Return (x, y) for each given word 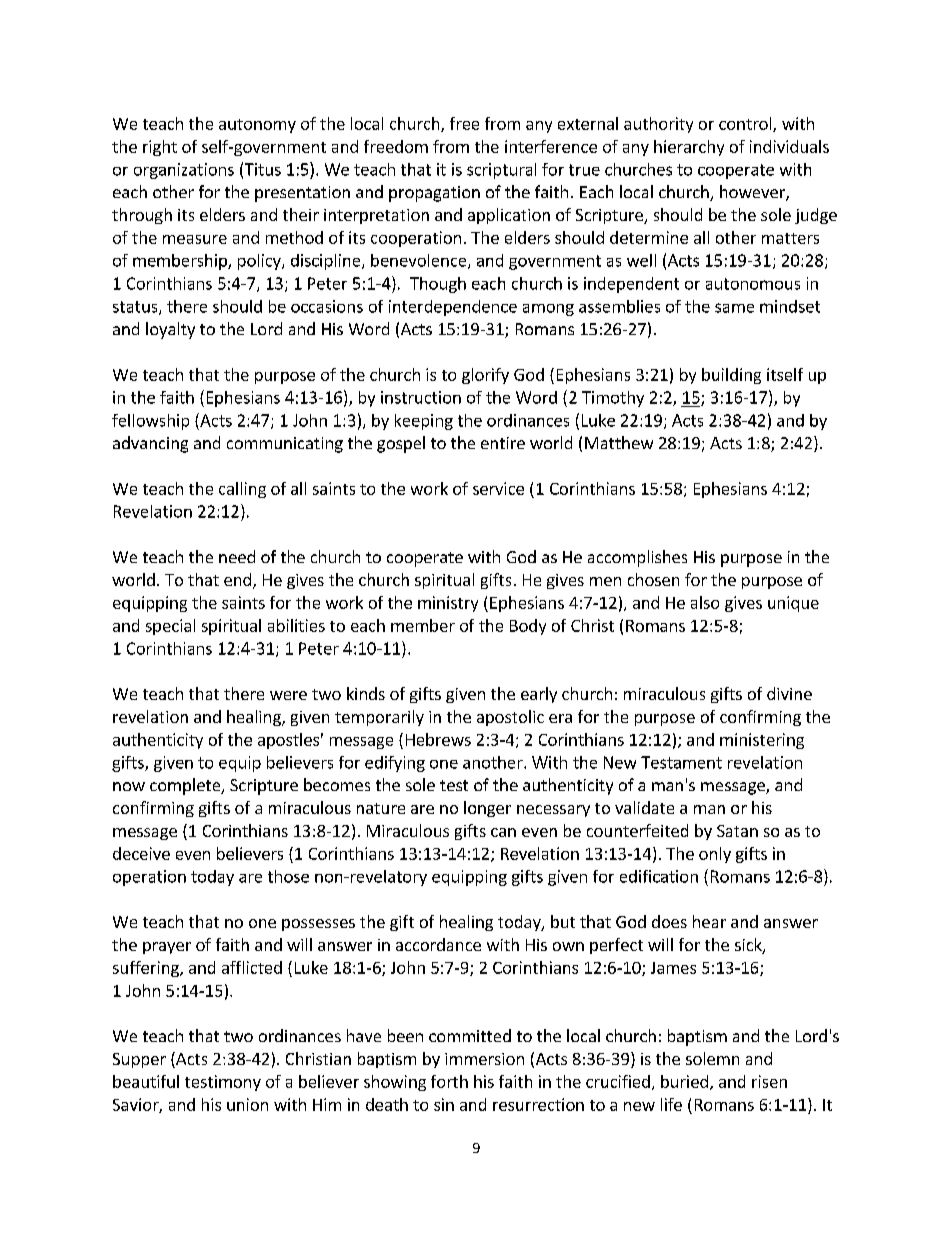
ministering (762, 741)
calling (242, 490)
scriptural (501, 171)
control (746, 124)
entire (503, 443)
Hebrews (438, 739)
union (247, 1104)
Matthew (619, 442)
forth (449, 1081)
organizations (184, 171)
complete (186, 786)
